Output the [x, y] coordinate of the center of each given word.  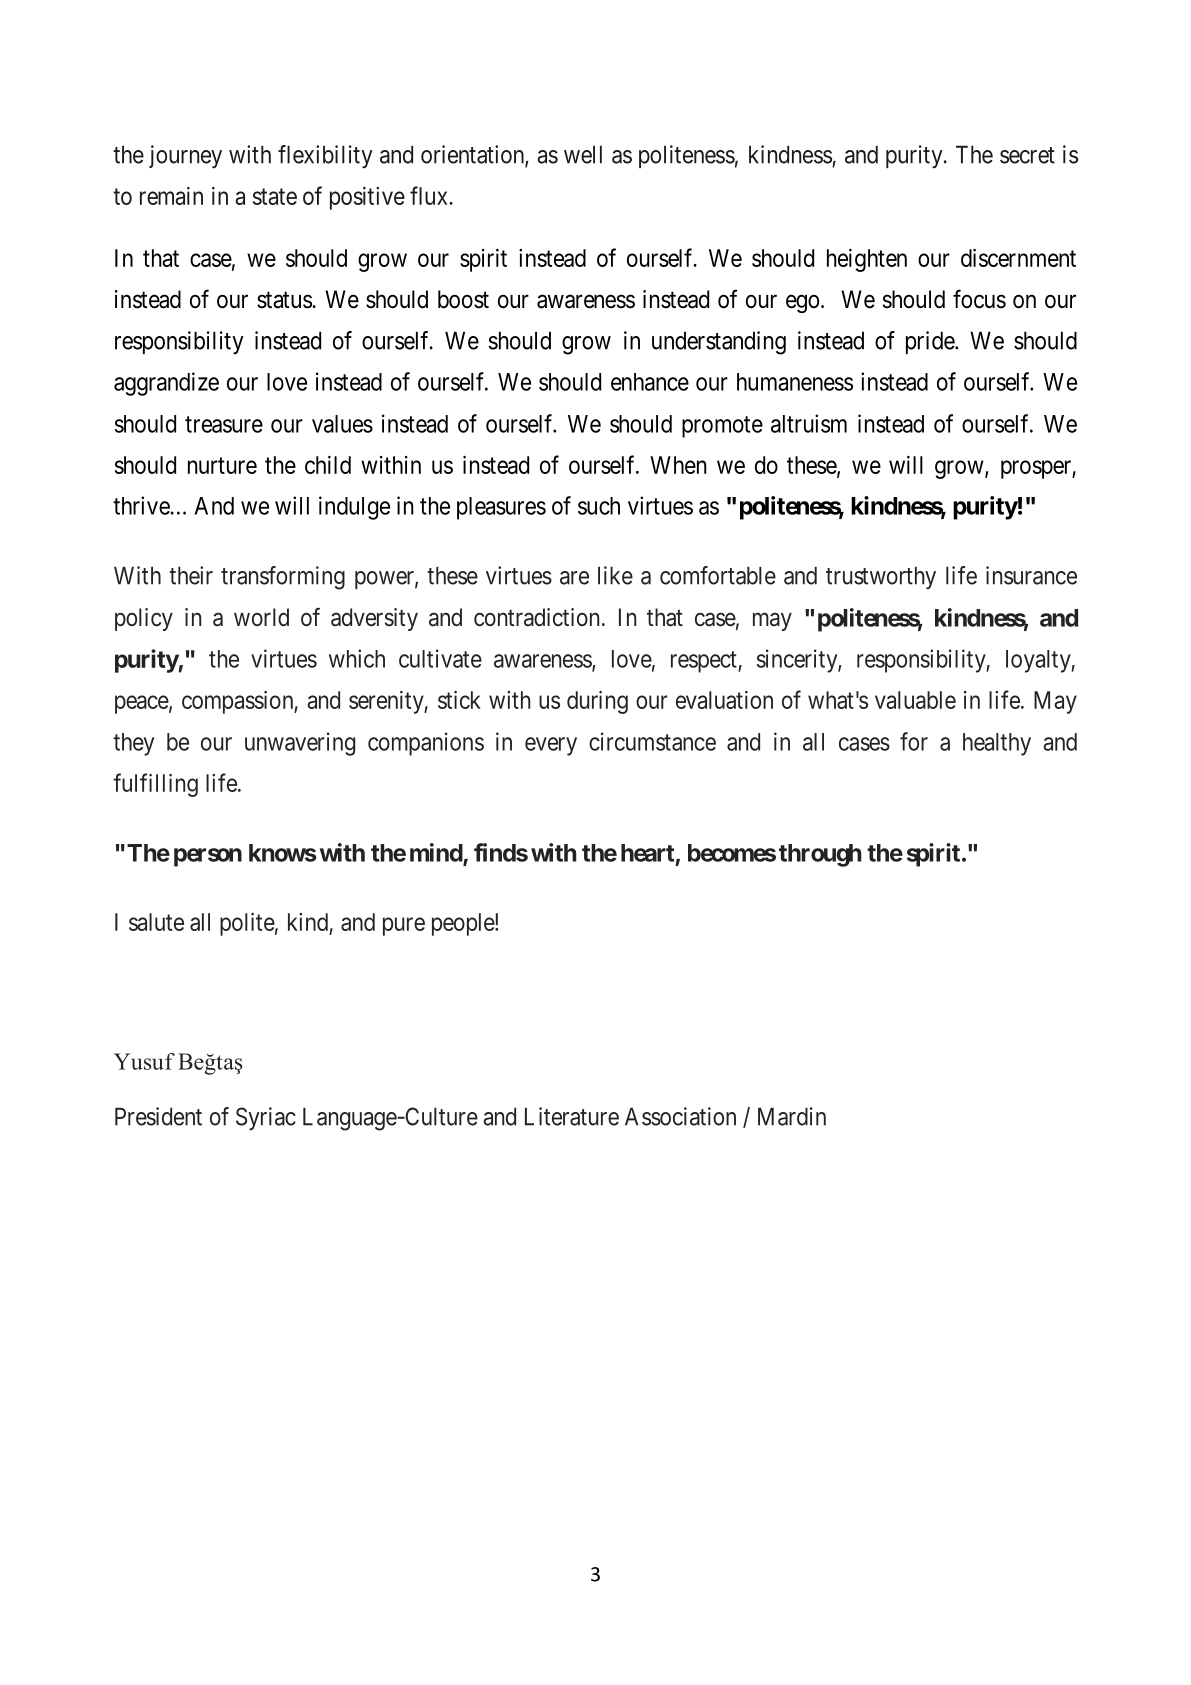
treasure [224, 424]
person [208, 857]
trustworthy [881, 578]
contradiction [536, 617]
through [820, 855]
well [583, 154]
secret [1027, 155]
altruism [809, 423]
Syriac [266, 1118]
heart [647, 853]
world [261, 617]
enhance [650, 382]
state [275, 196]
